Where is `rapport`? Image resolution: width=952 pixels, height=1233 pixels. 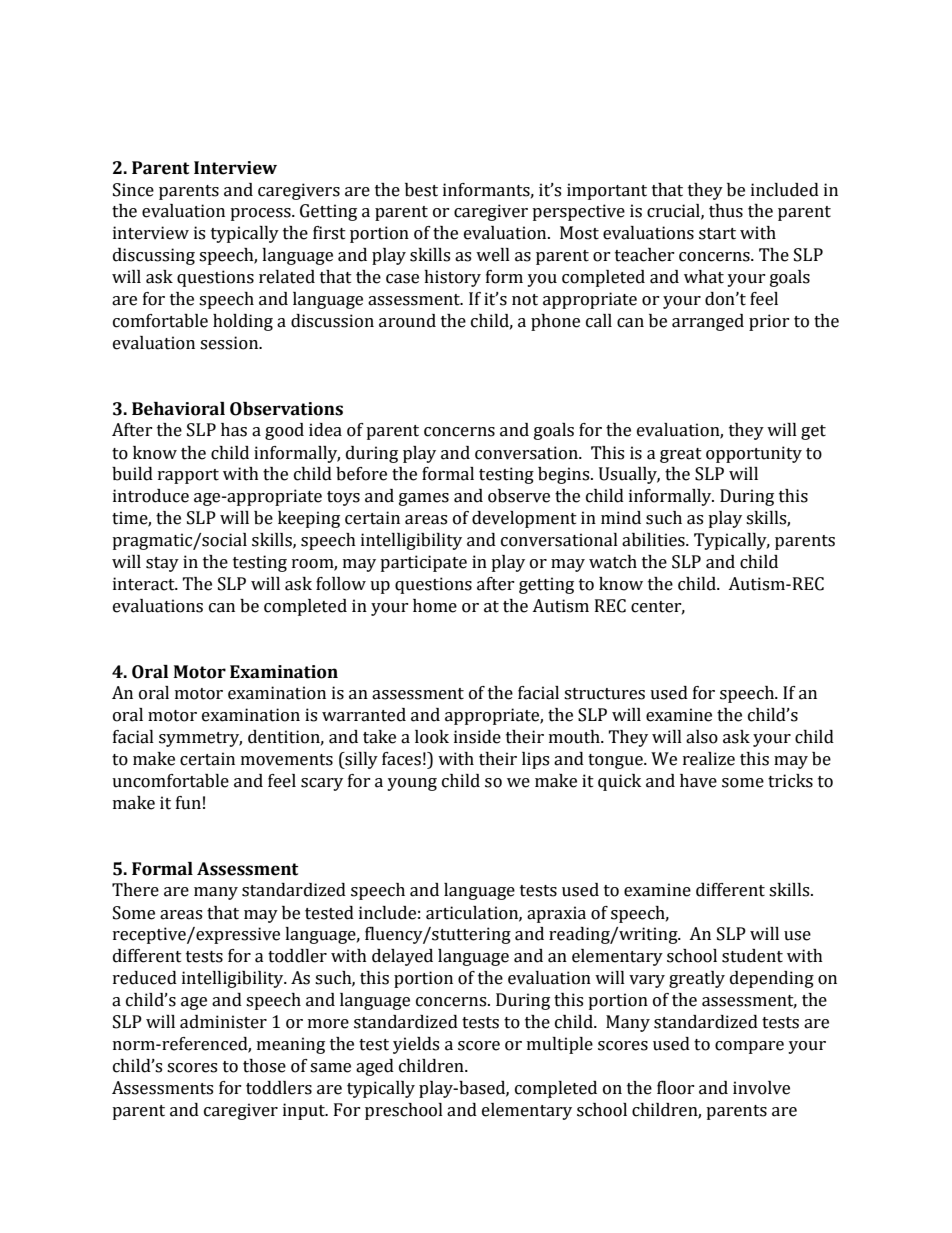
rapport is located at coordinates (188, 476).
